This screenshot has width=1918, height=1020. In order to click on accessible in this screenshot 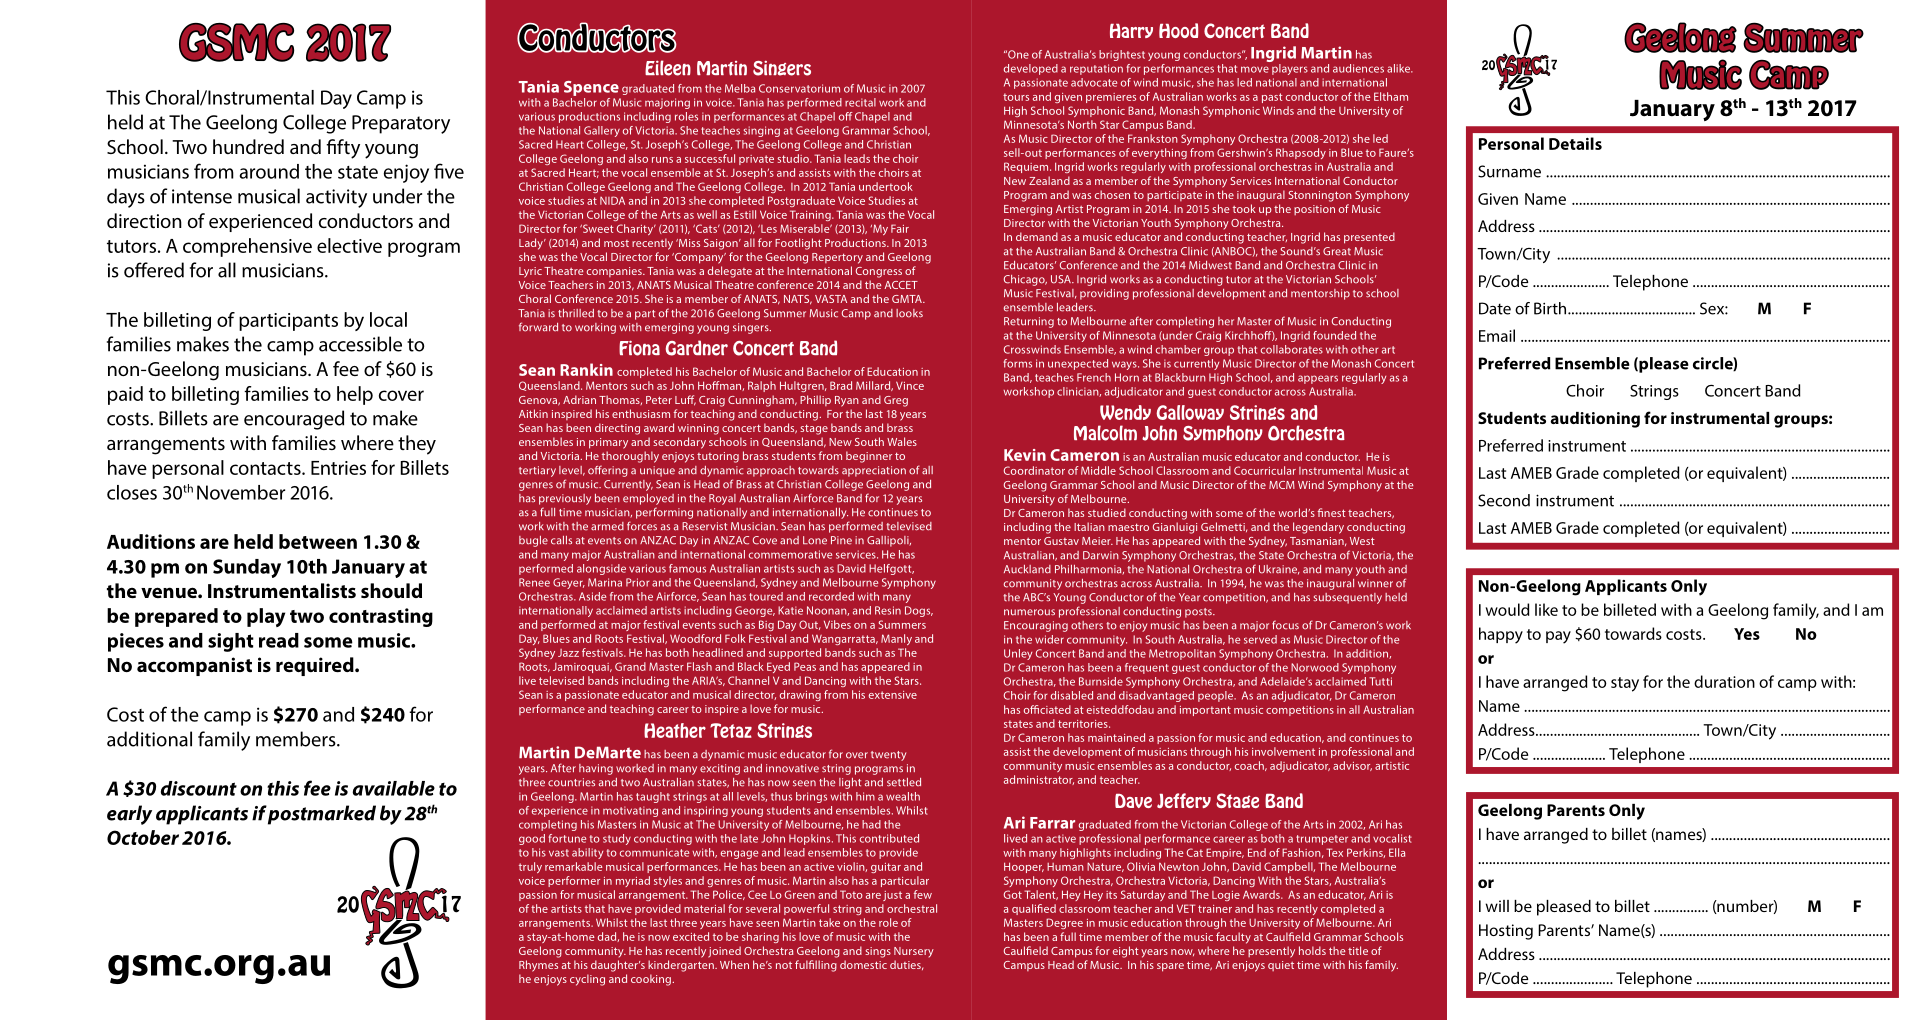, I will do `click(360, 344)`.
